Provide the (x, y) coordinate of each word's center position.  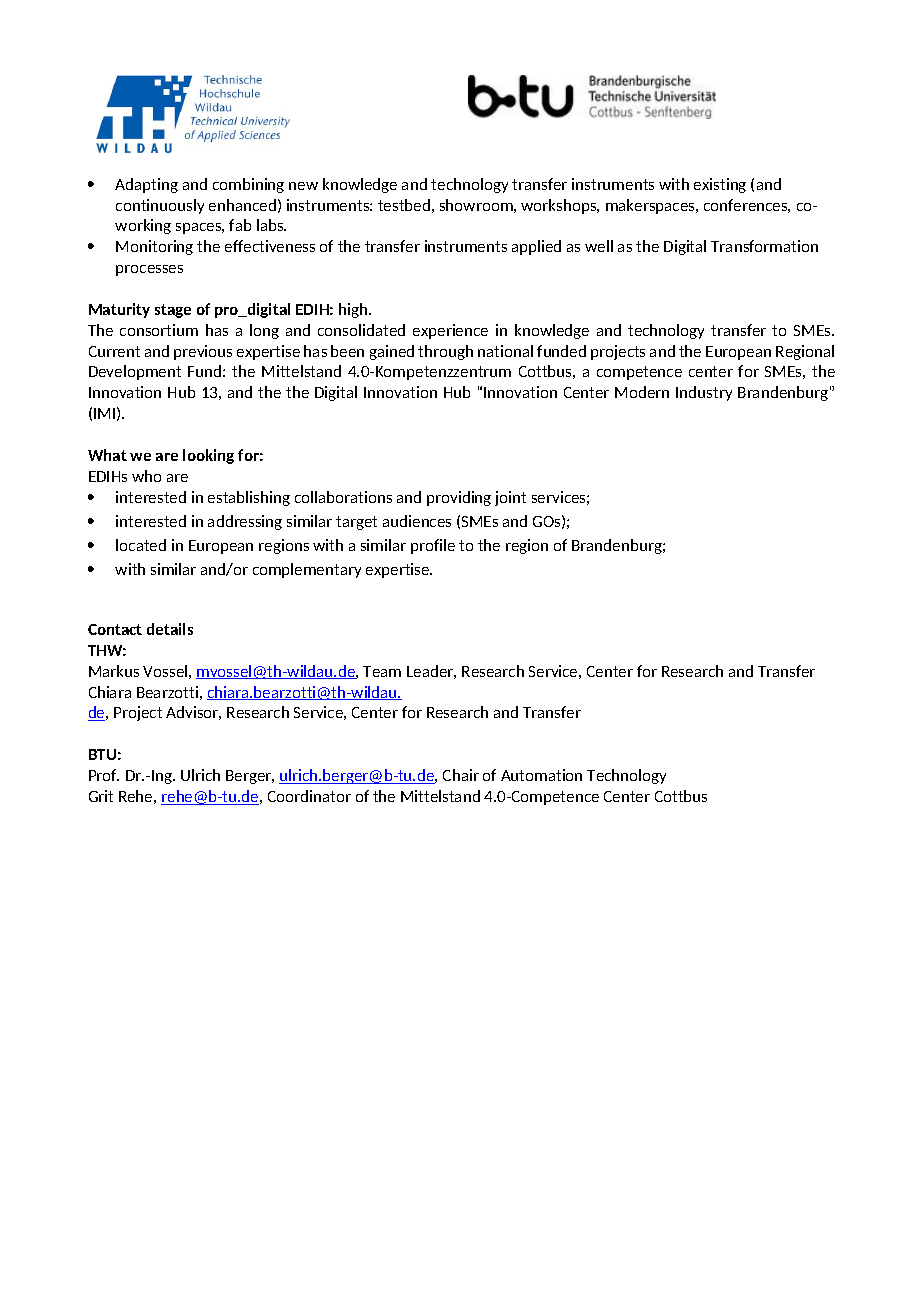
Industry (704, 393)
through (445, 352)
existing (720, 185)
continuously (160, 206)
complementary (307, 570)
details (170, 629)
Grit (101, 796)
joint (510, 498)
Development (135, 372)
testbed (404, 205)
